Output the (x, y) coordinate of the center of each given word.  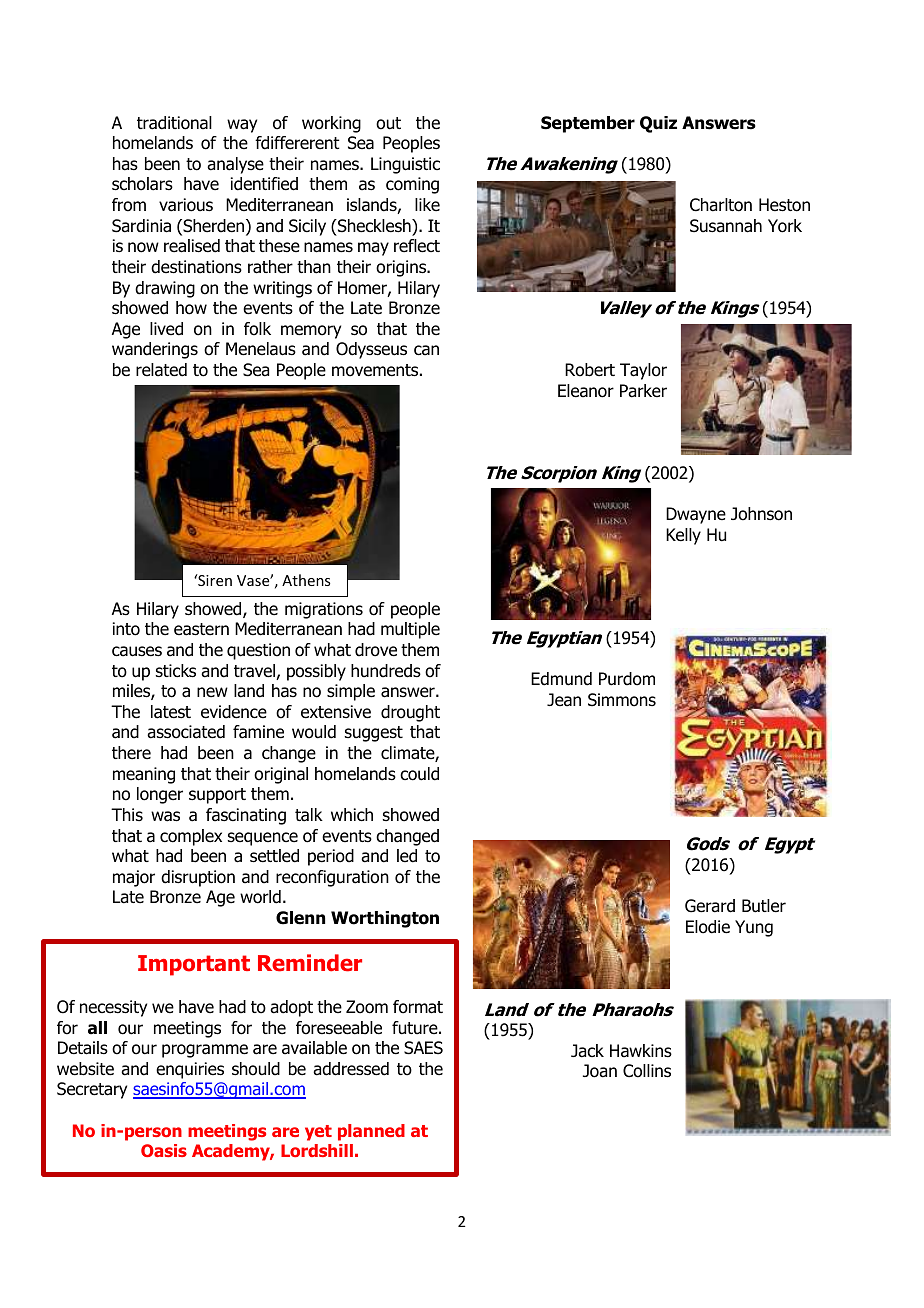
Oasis (164, 1150)
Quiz (658, 124)
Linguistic (405, 165)
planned (371, 1132)
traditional (174, 123)
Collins (647, 1071)
